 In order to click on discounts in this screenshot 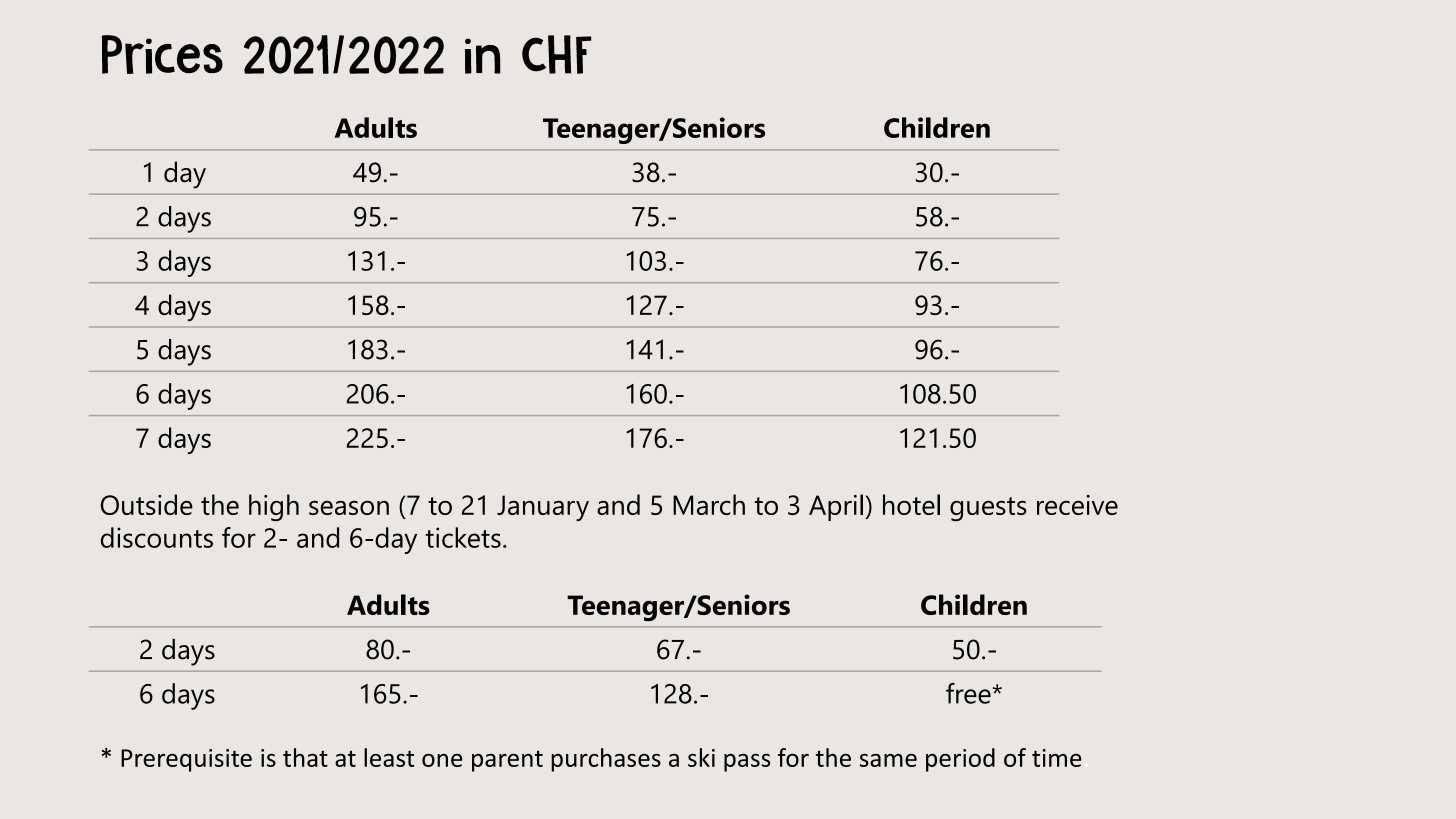, I will do `click(157, 537)`.
